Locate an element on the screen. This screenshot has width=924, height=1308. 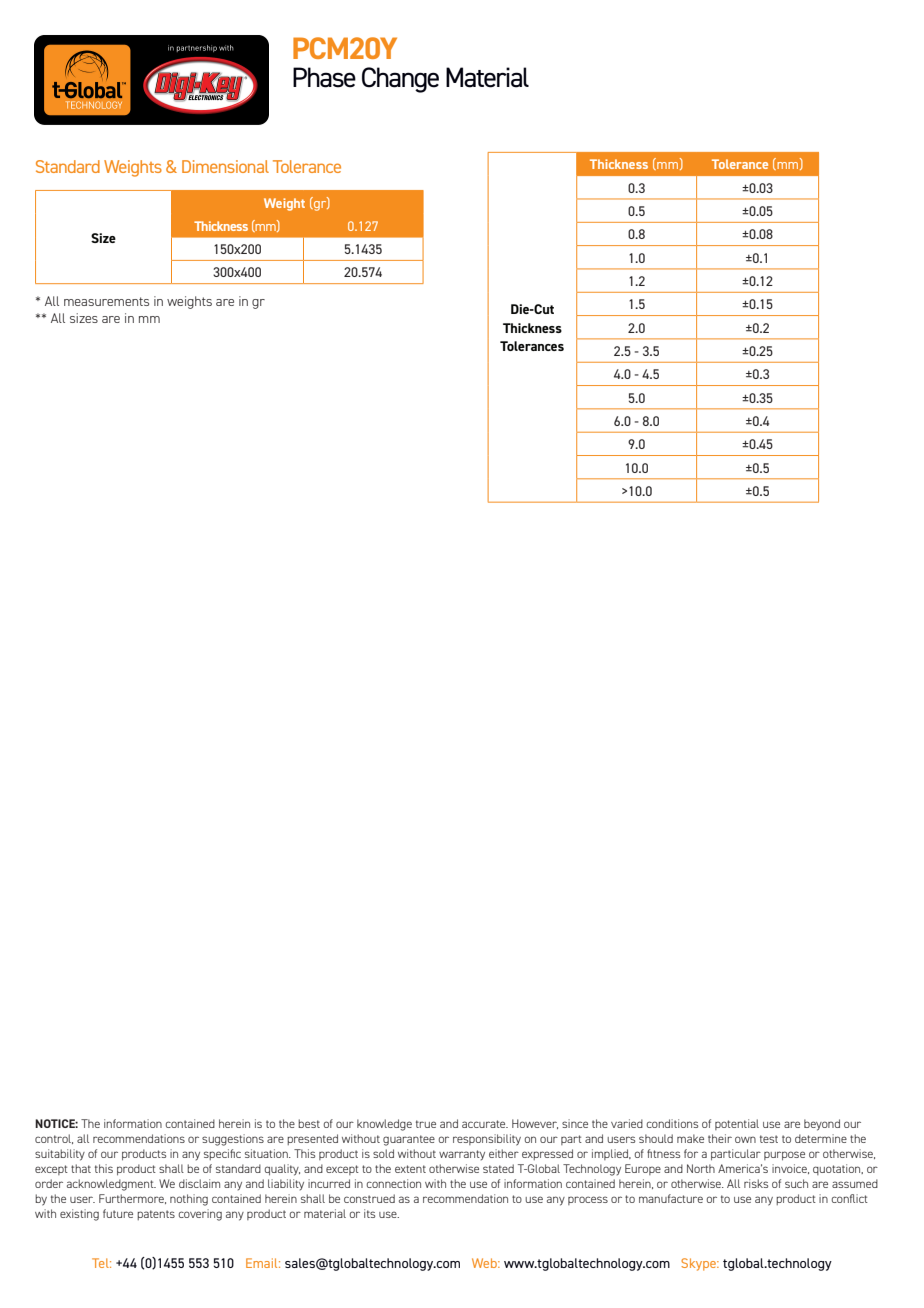
beyond is located at coordinates (822, 1125).
